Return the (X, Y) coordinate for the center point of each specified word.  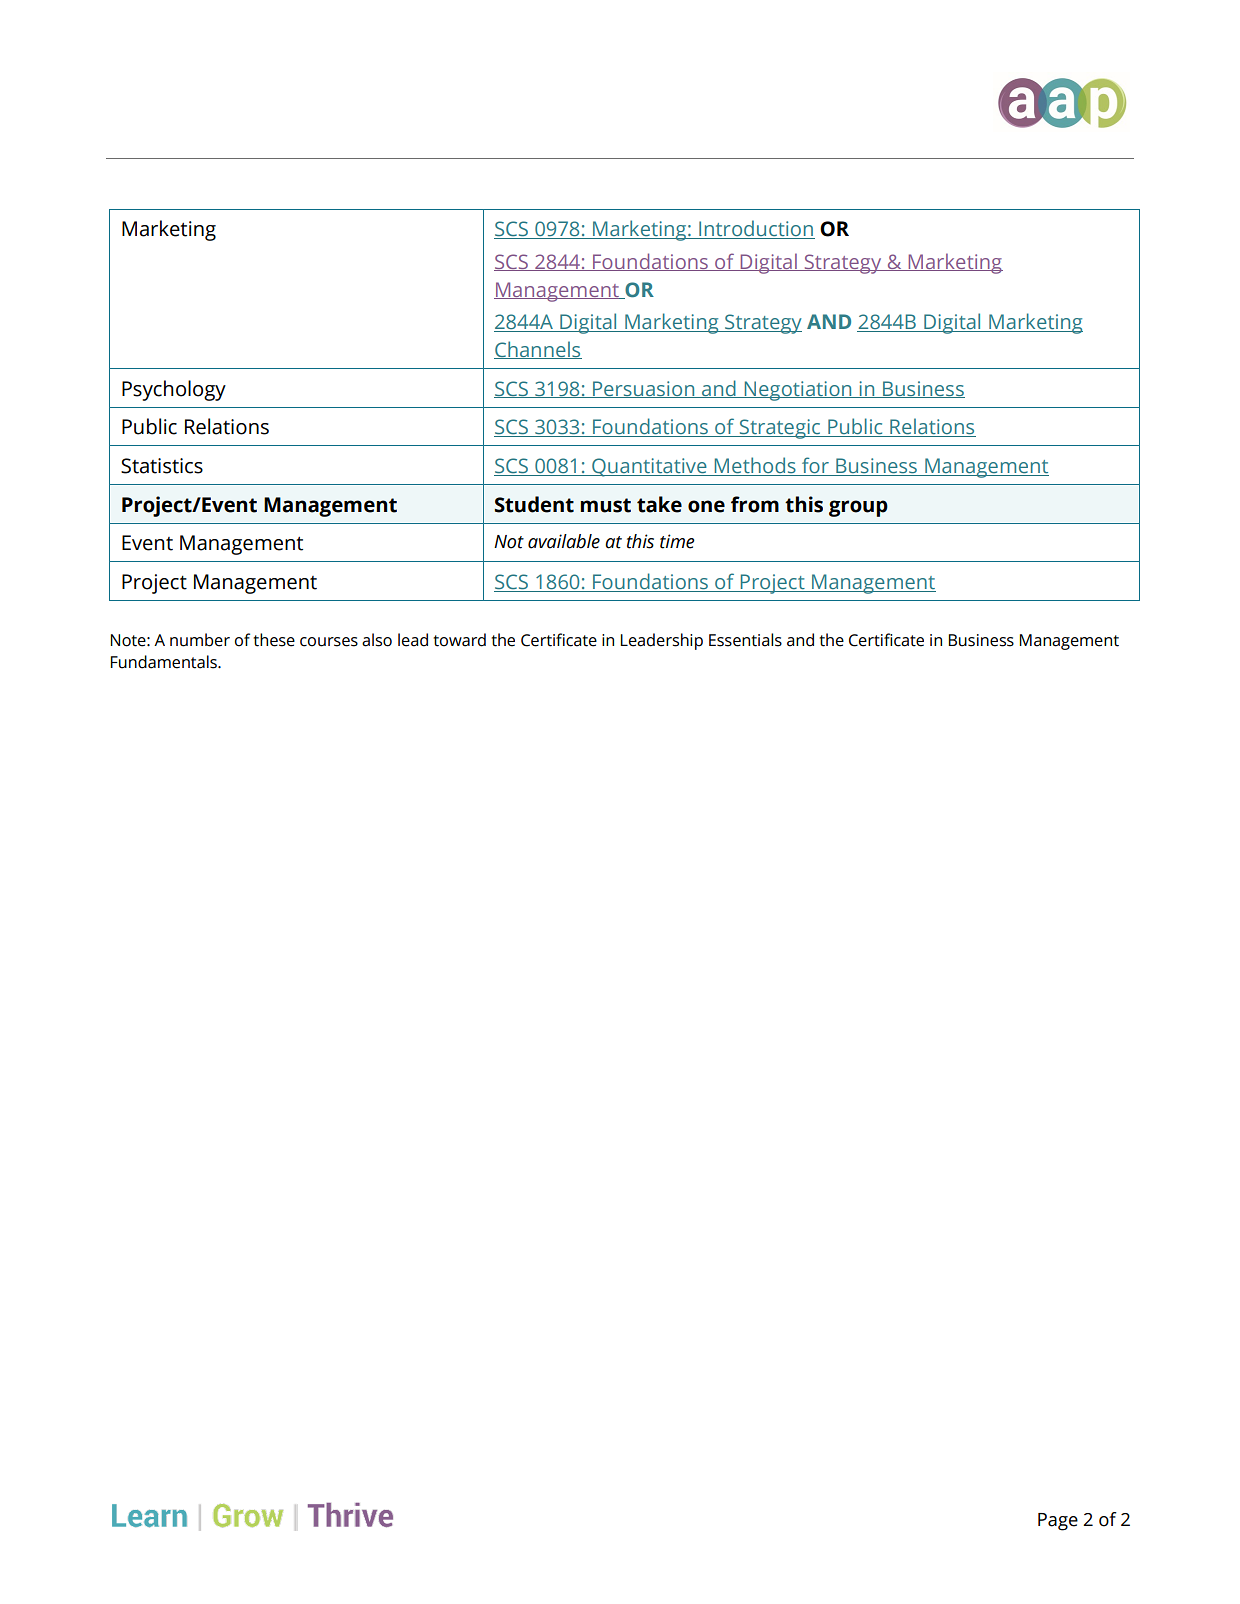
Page (1058, 1522)
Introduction (756, 229)
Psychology (174, 390)
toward (459, 640)
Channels (538, 350)
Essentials (745, 640)
